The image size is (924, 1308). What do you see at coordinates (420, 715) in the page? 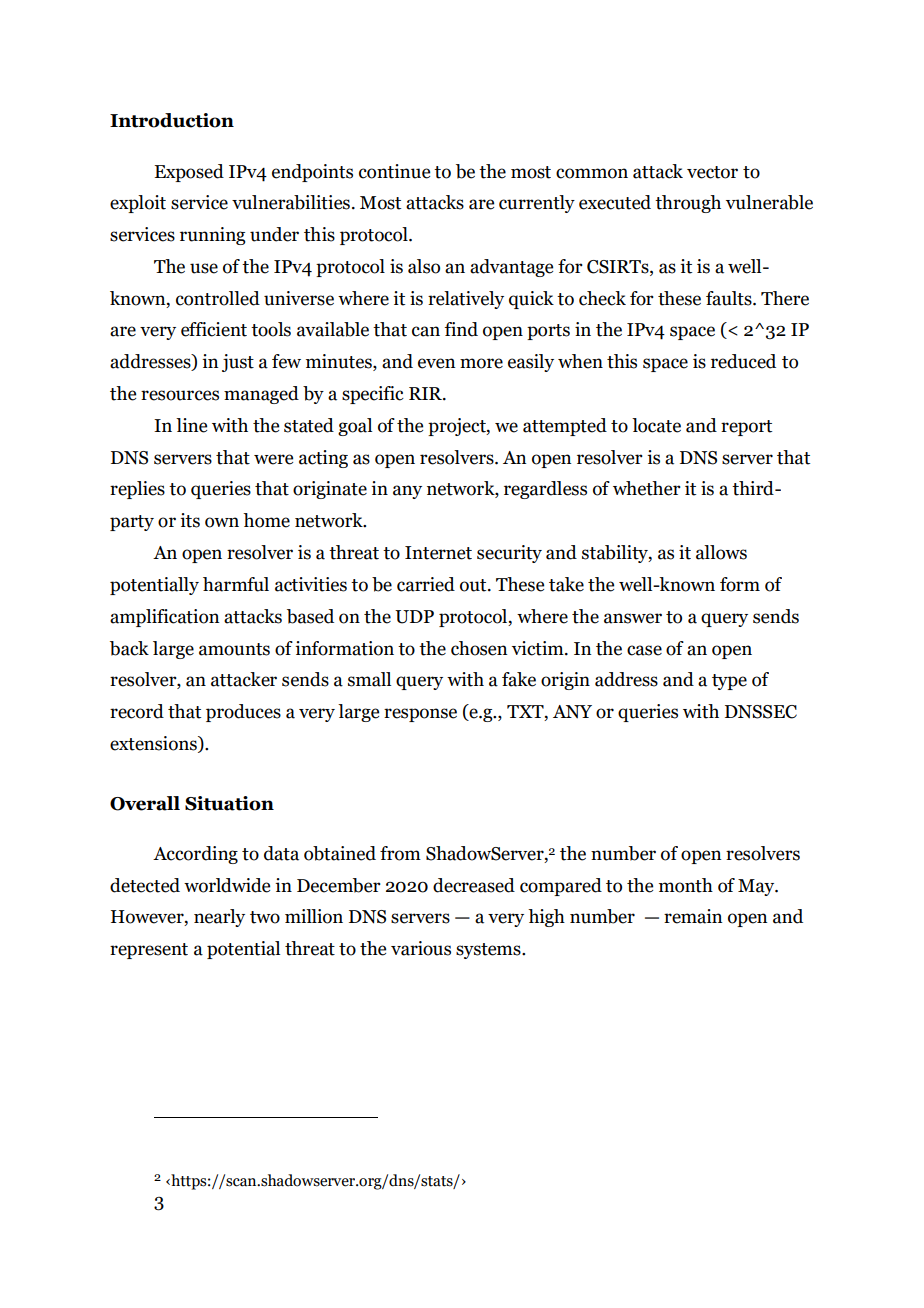
I see `response` at bounding box center [420, 715].
